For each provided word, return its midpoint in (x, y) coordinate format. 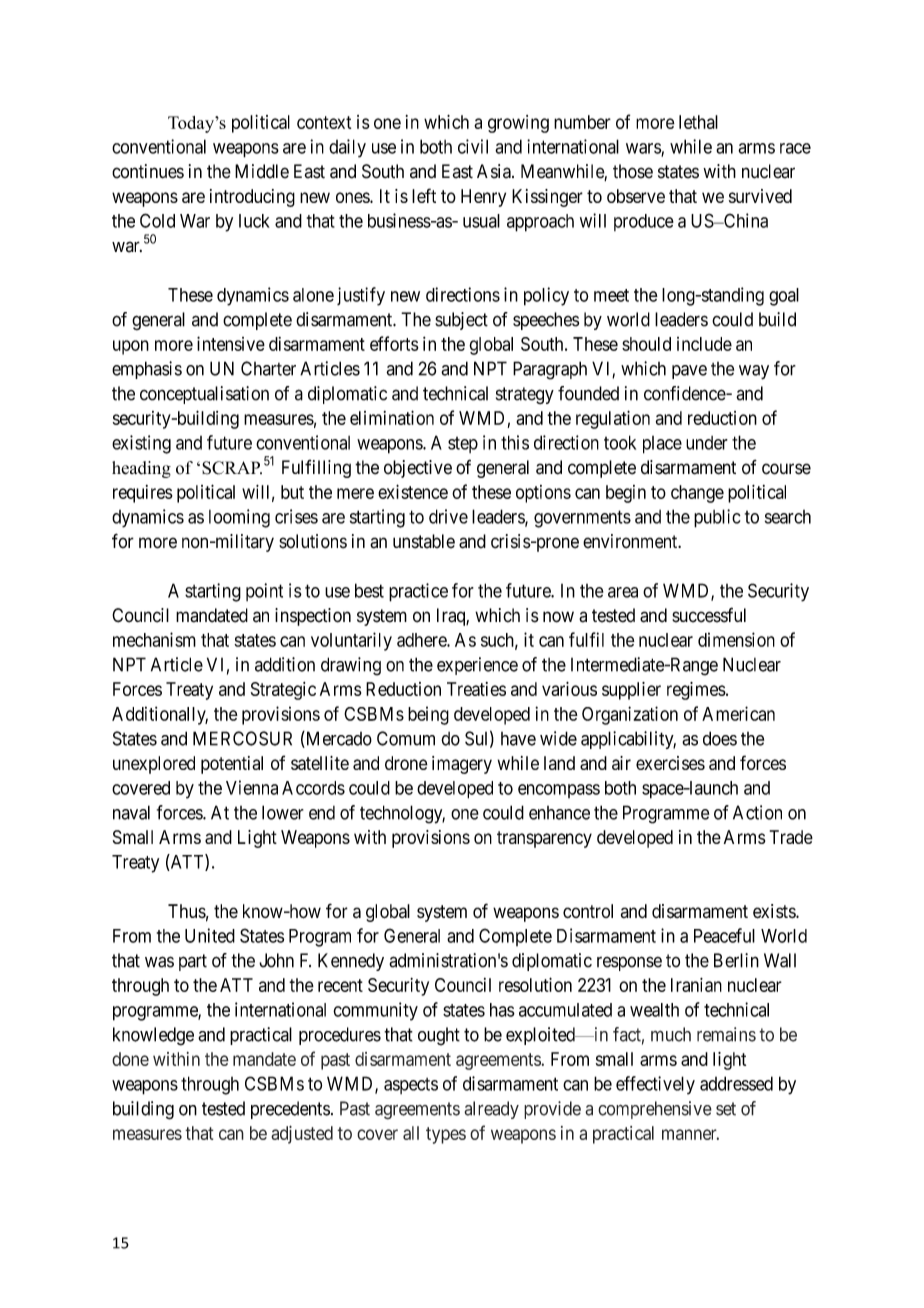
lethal (698, 122)
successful (709, 615)
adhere (422, 640)
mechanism (154, 639)
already (491, 1110)
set (726, 1109)
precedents (290, 1110)
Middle (262, 171)
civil (473, 146)
